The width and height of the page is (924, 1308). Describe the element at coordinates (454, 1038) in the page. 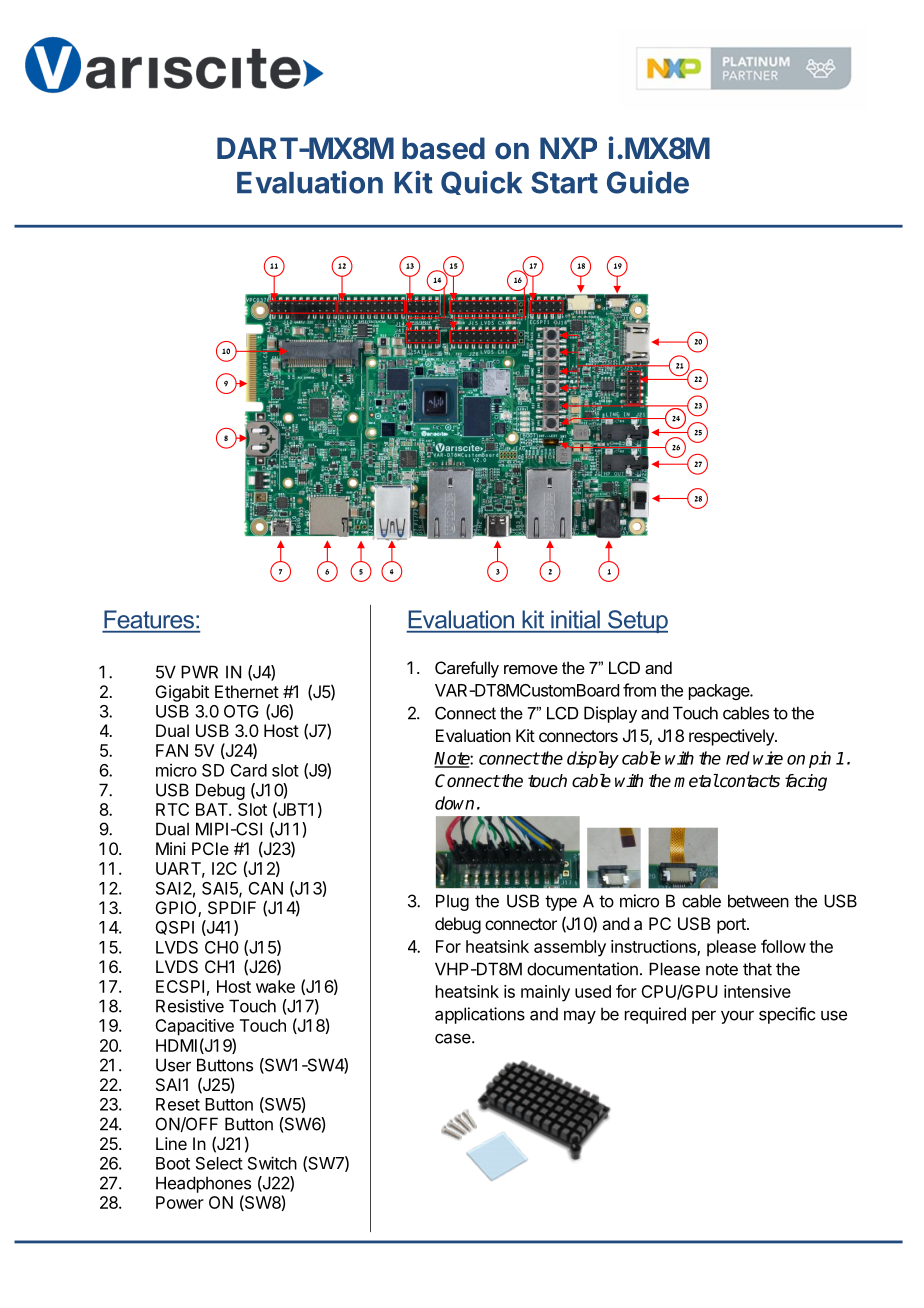

I see `case` at that location.
